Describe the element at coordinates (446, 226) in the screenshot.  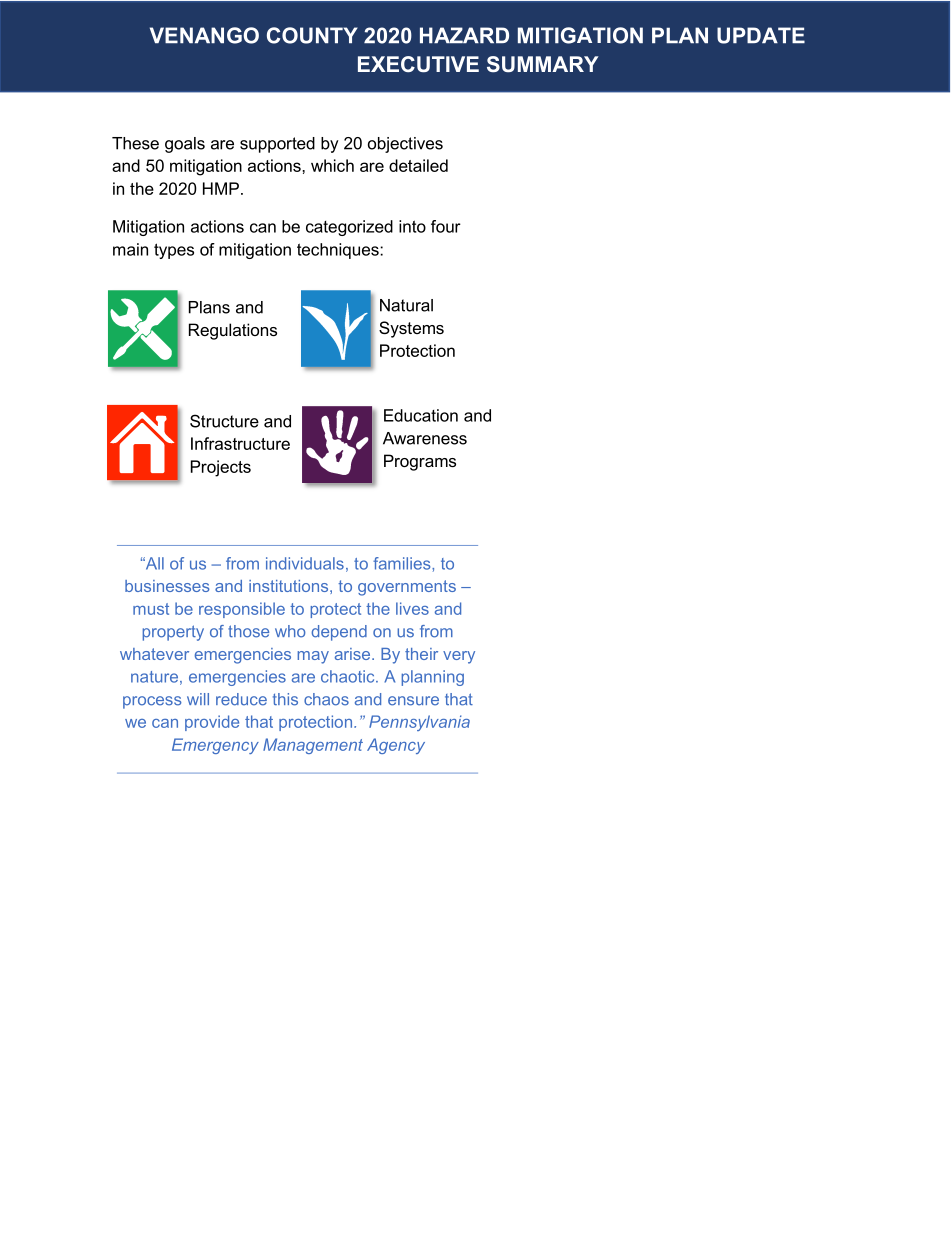
I see `four` at that location.
